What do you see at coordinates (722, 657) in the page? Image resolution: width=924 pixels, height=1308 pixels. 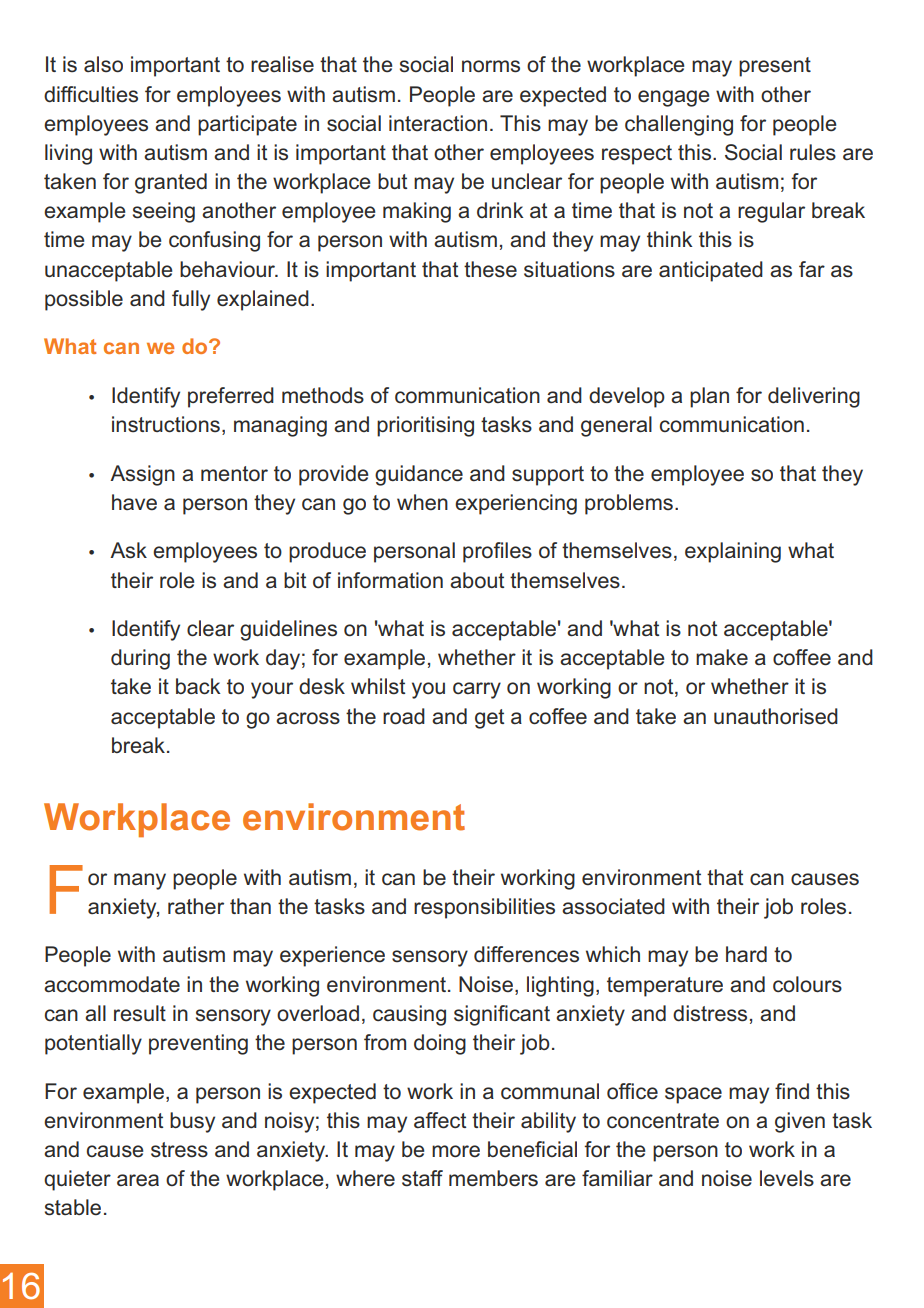 I see `make` at bounding box center [722, 657].
